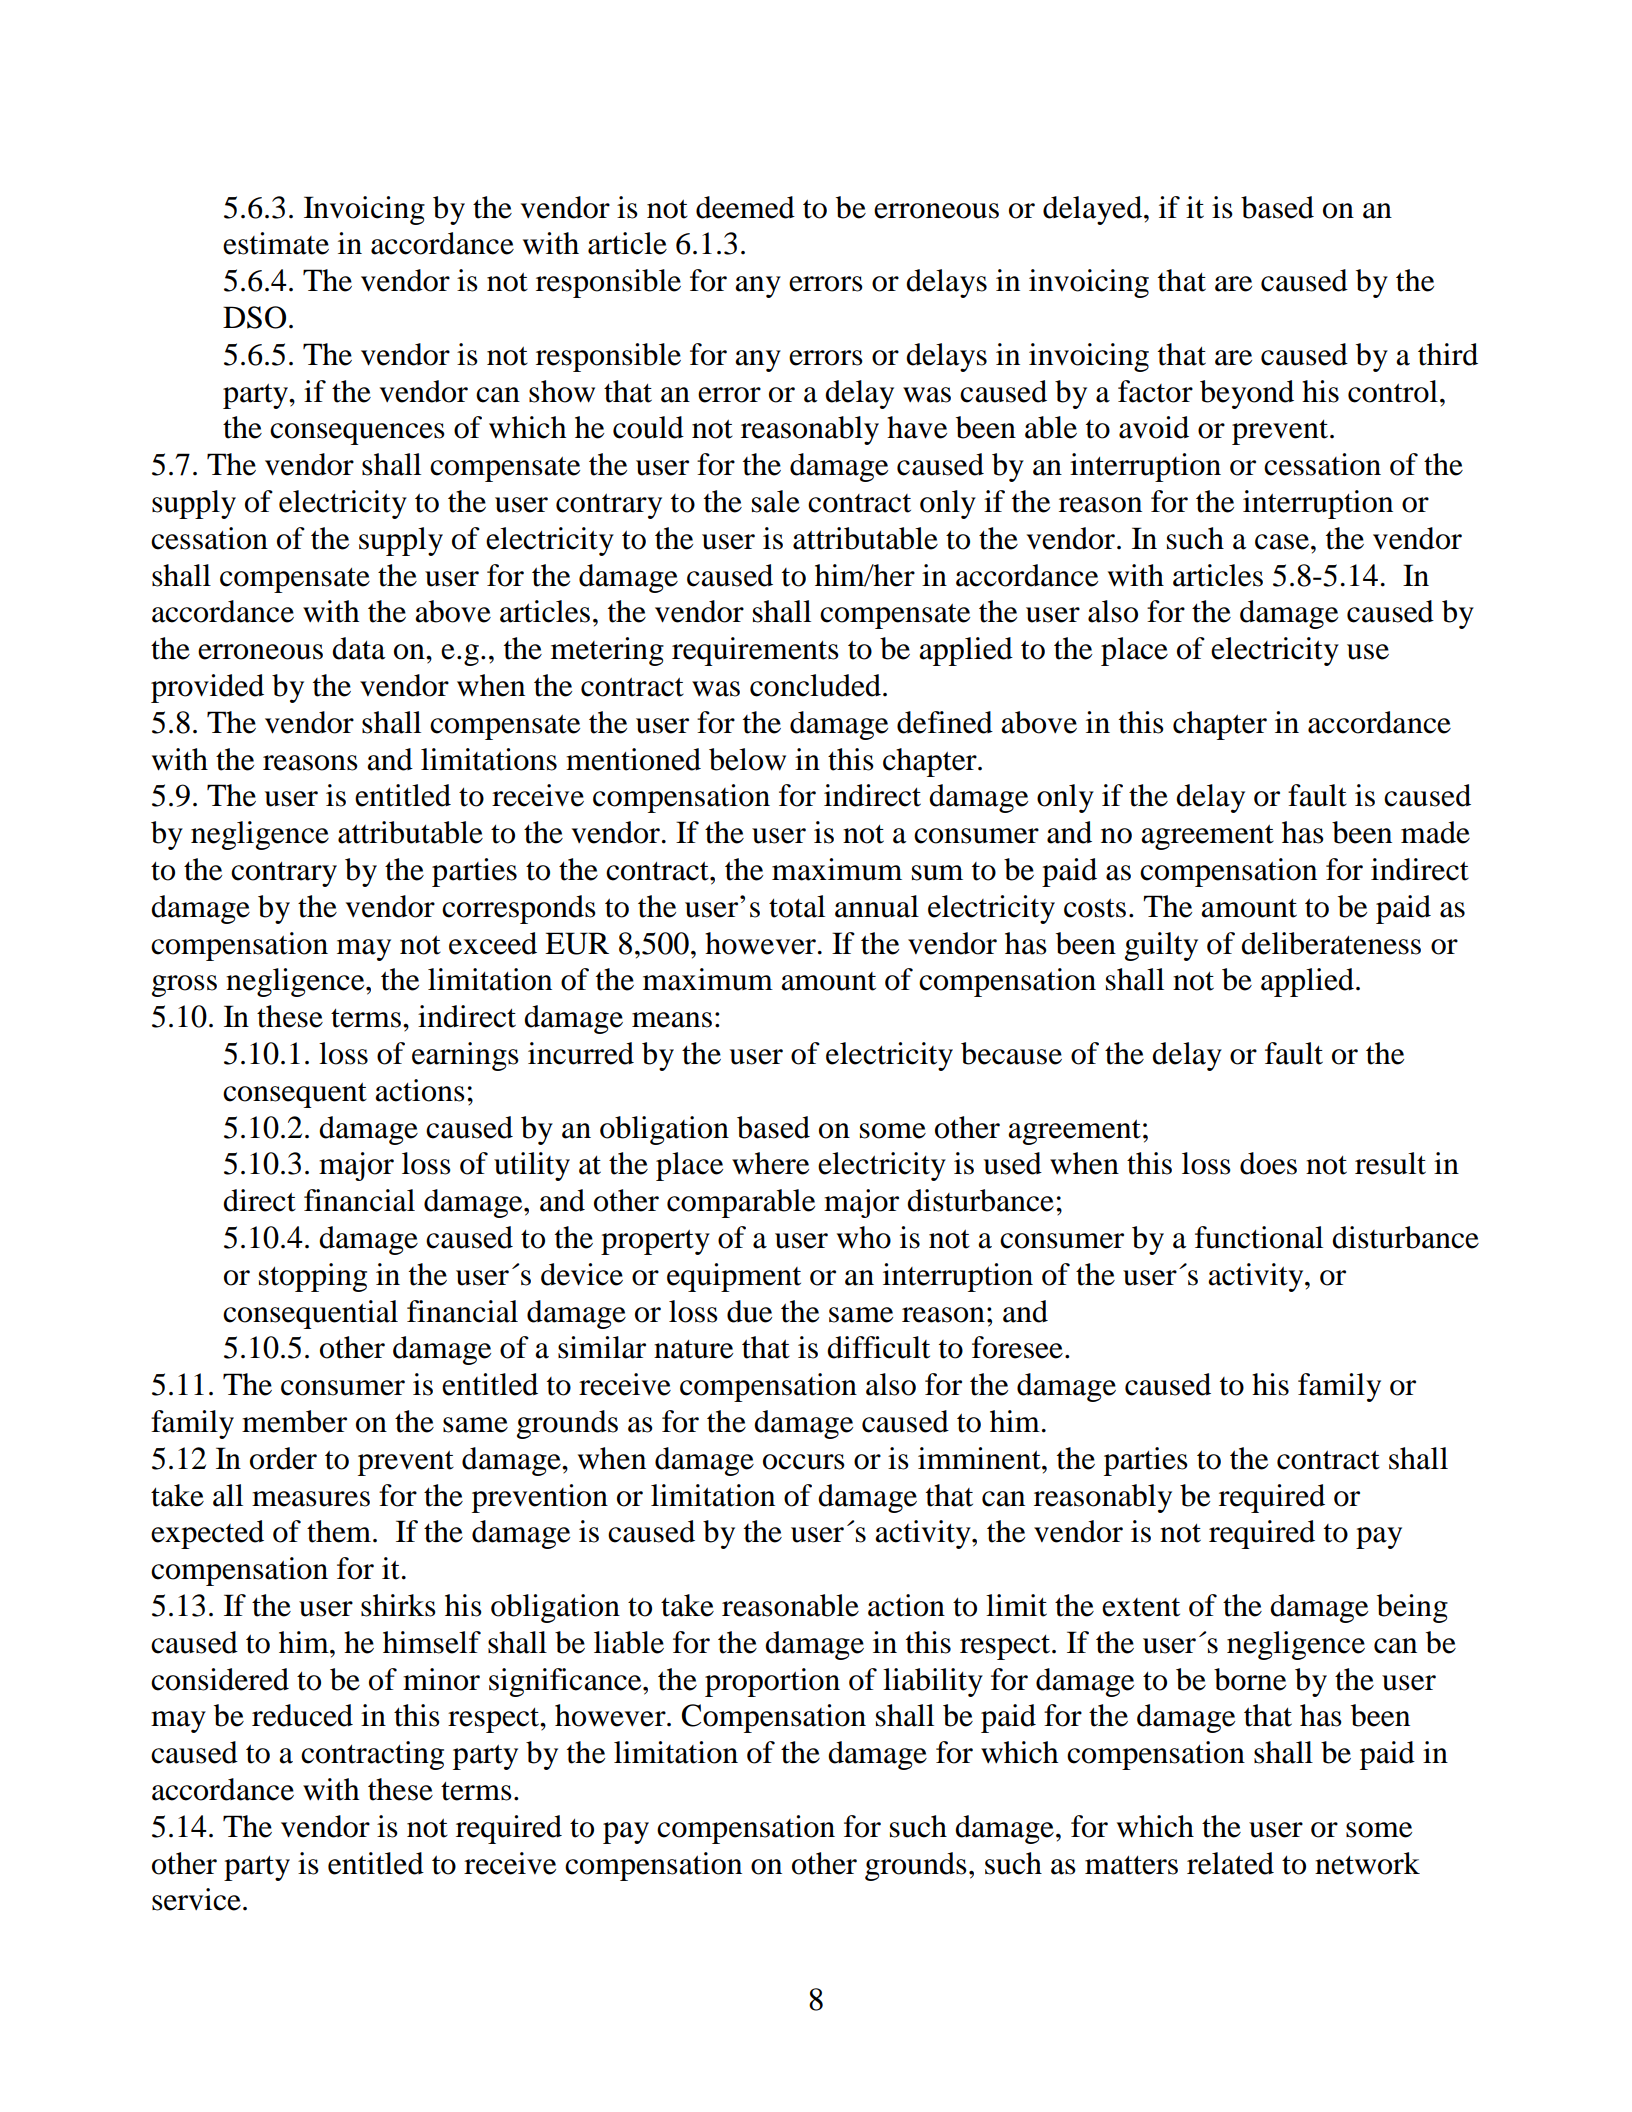  Describe the element at coordinates (465, 1056) in the image. I see `earnings` at that location.
